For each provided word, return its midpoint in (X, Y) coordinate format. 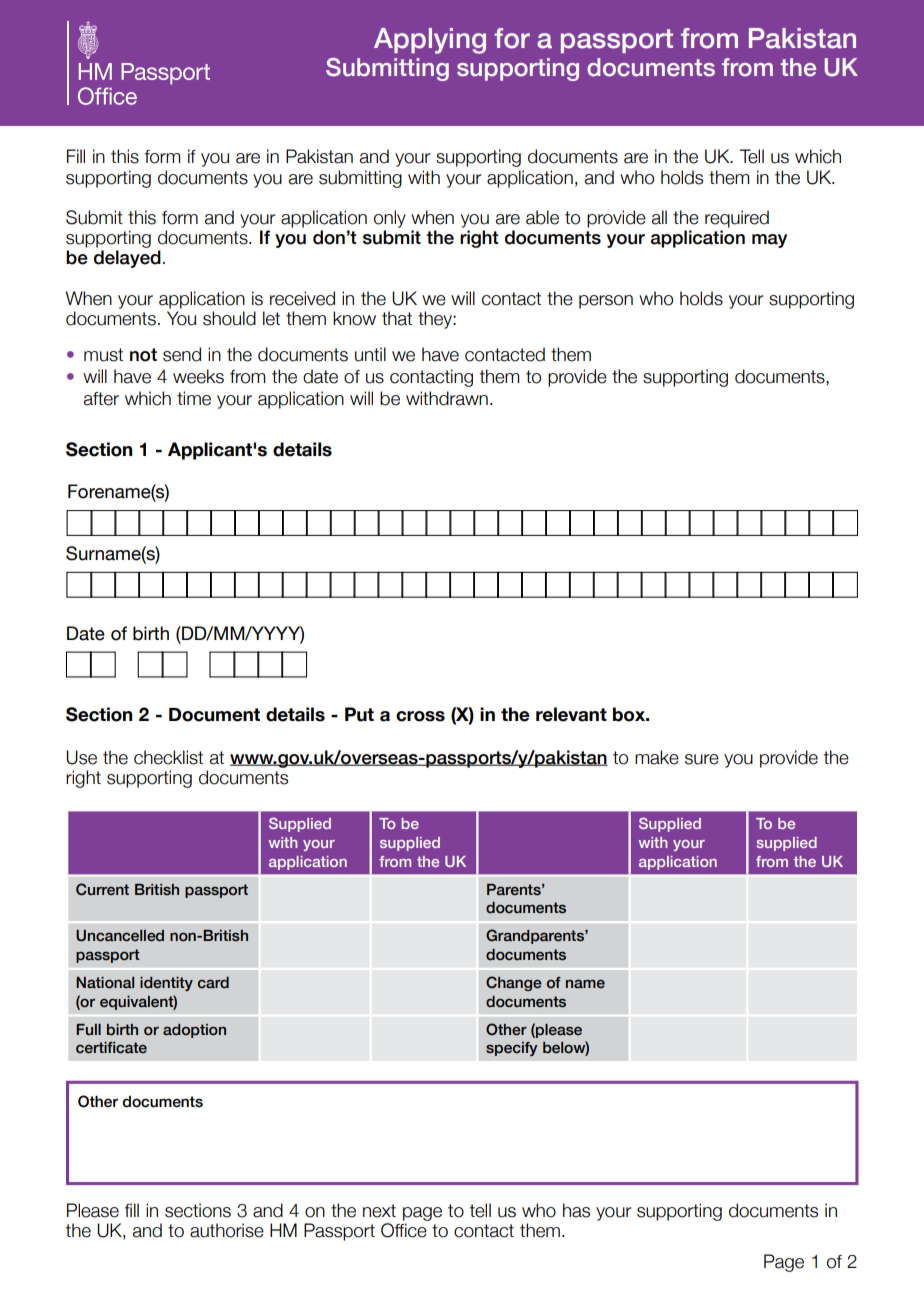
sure (702, 759)
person (606, 302)
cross (420, 716)
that (397, 318)
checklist (168, 757)
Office (404, 1230)
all (659, 217)
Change (514, 983)
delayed (127, 259)
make (657, 757)
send (182, 354)
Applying (430, 41)
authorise (227, 1230)
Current (102, 889)
